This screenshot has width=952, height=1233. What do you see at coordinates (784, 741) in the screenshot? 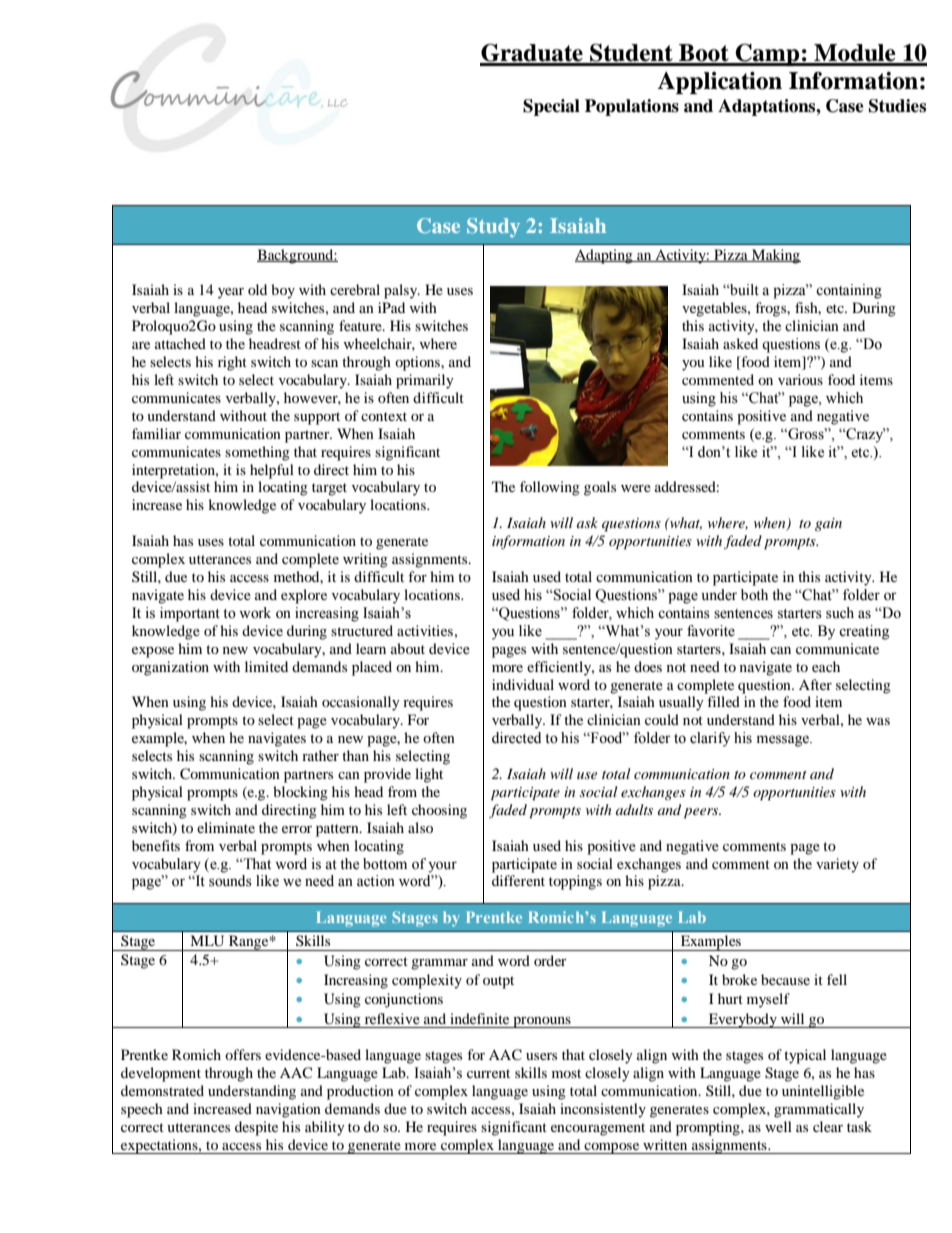
I see `message` at bounding box center [784, 741].
